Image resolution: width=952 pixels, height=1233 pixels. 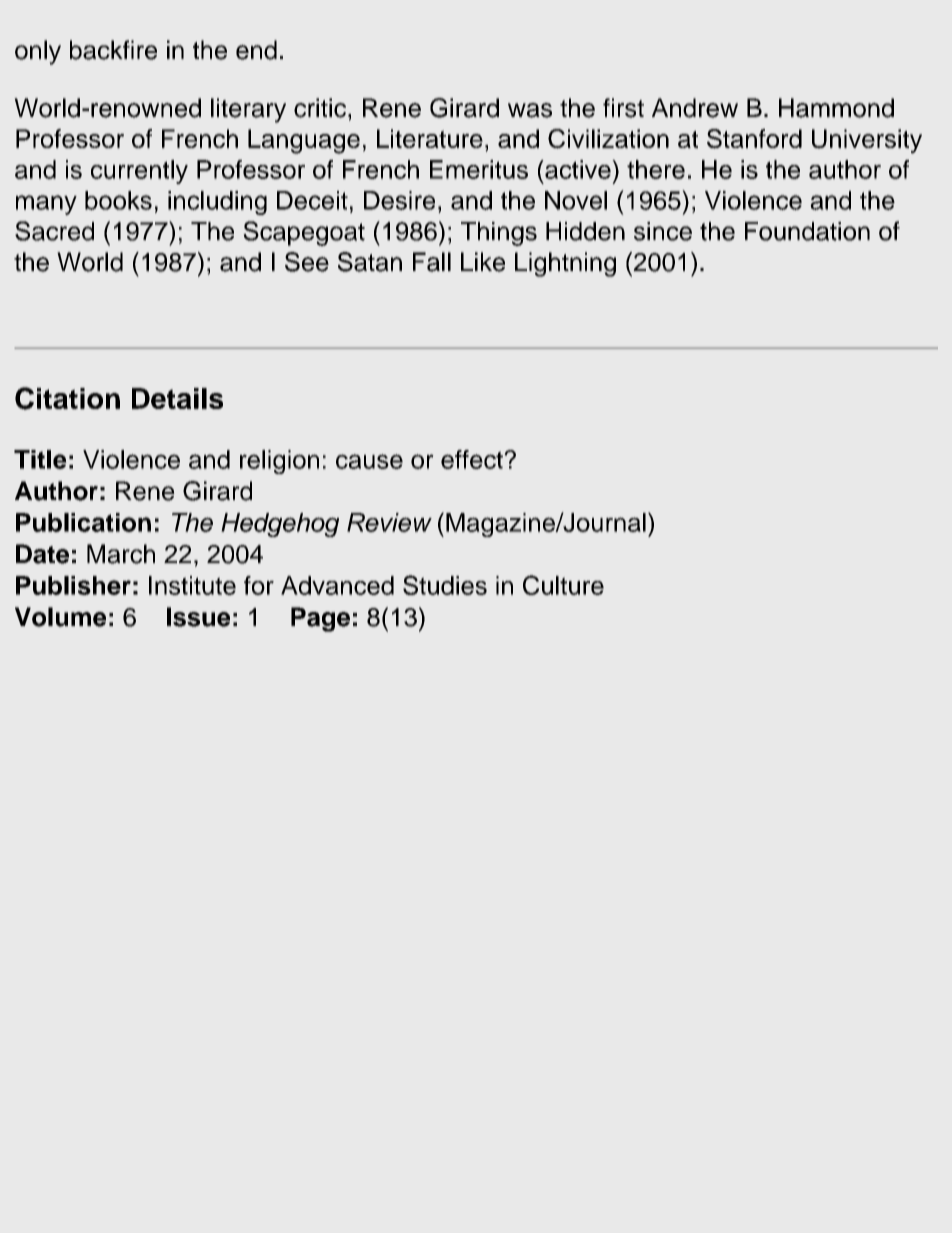 I want to click on Foundation, so click(x=807, y=231).
